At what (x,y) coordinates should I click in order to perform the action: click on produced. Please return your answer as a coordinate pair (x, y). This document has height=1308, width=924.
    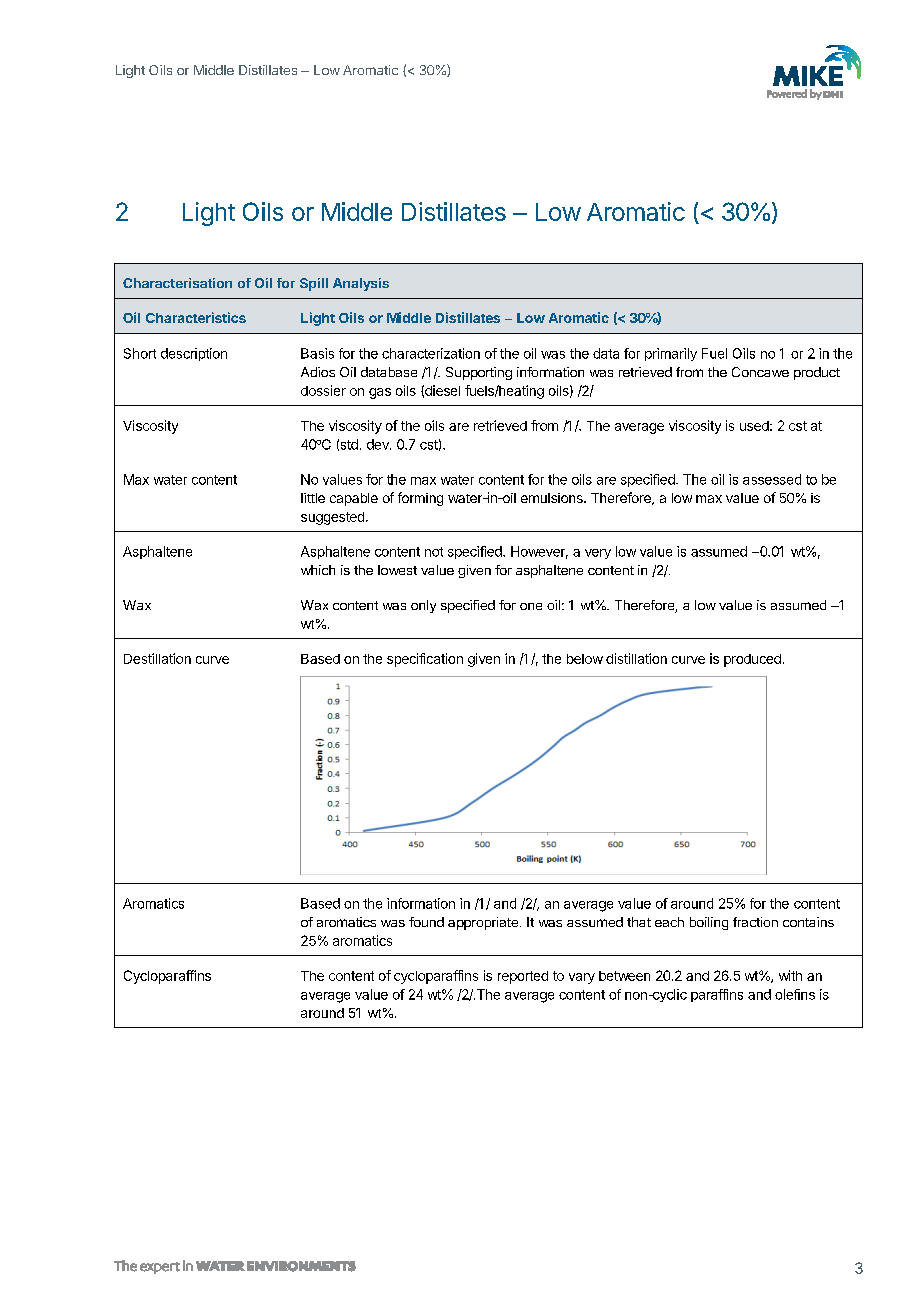
    Looking at the image, I should click on (752, 660).
